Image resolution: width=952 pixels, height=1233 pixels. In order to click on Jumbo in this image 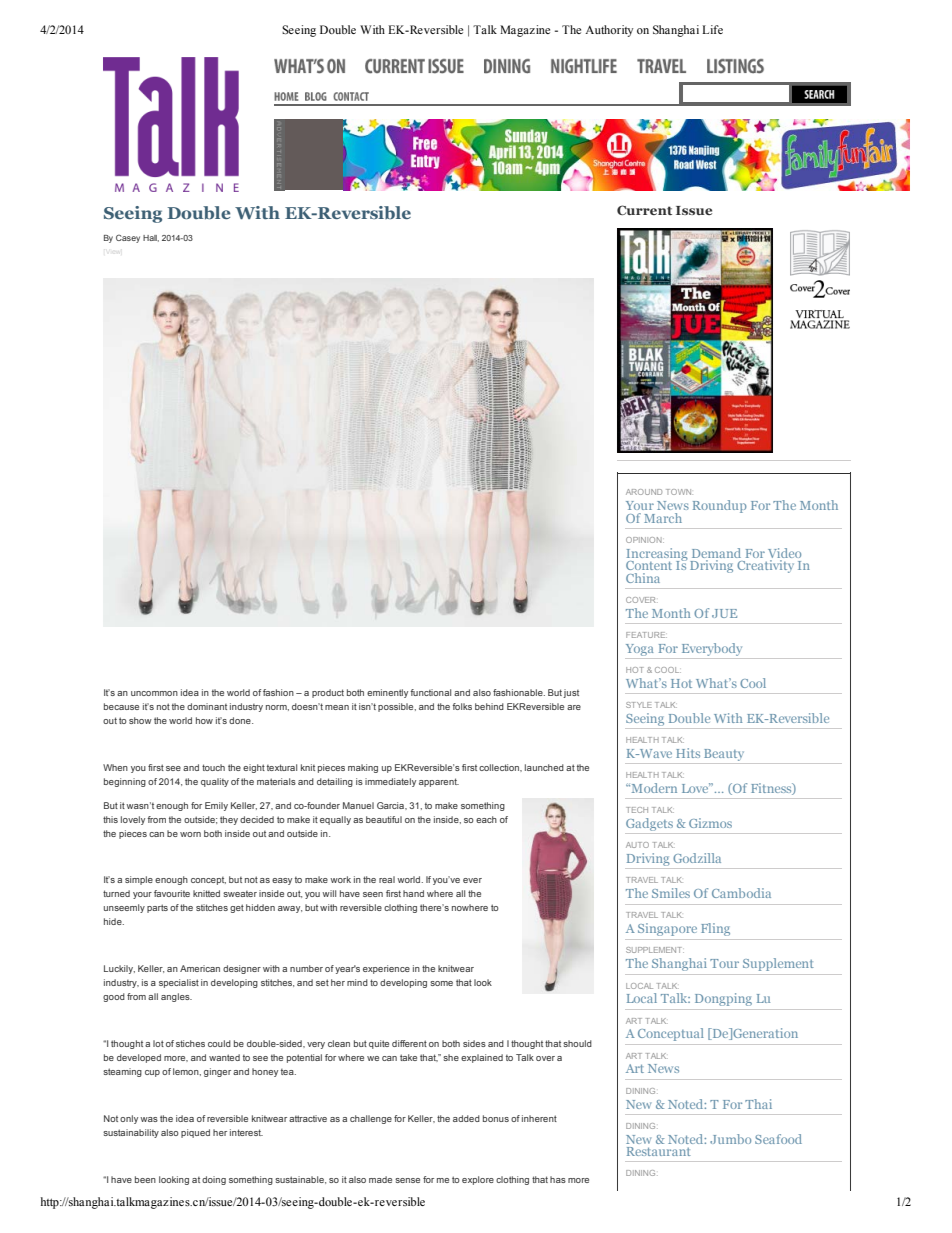, I will do `click(730, 1139)`.
